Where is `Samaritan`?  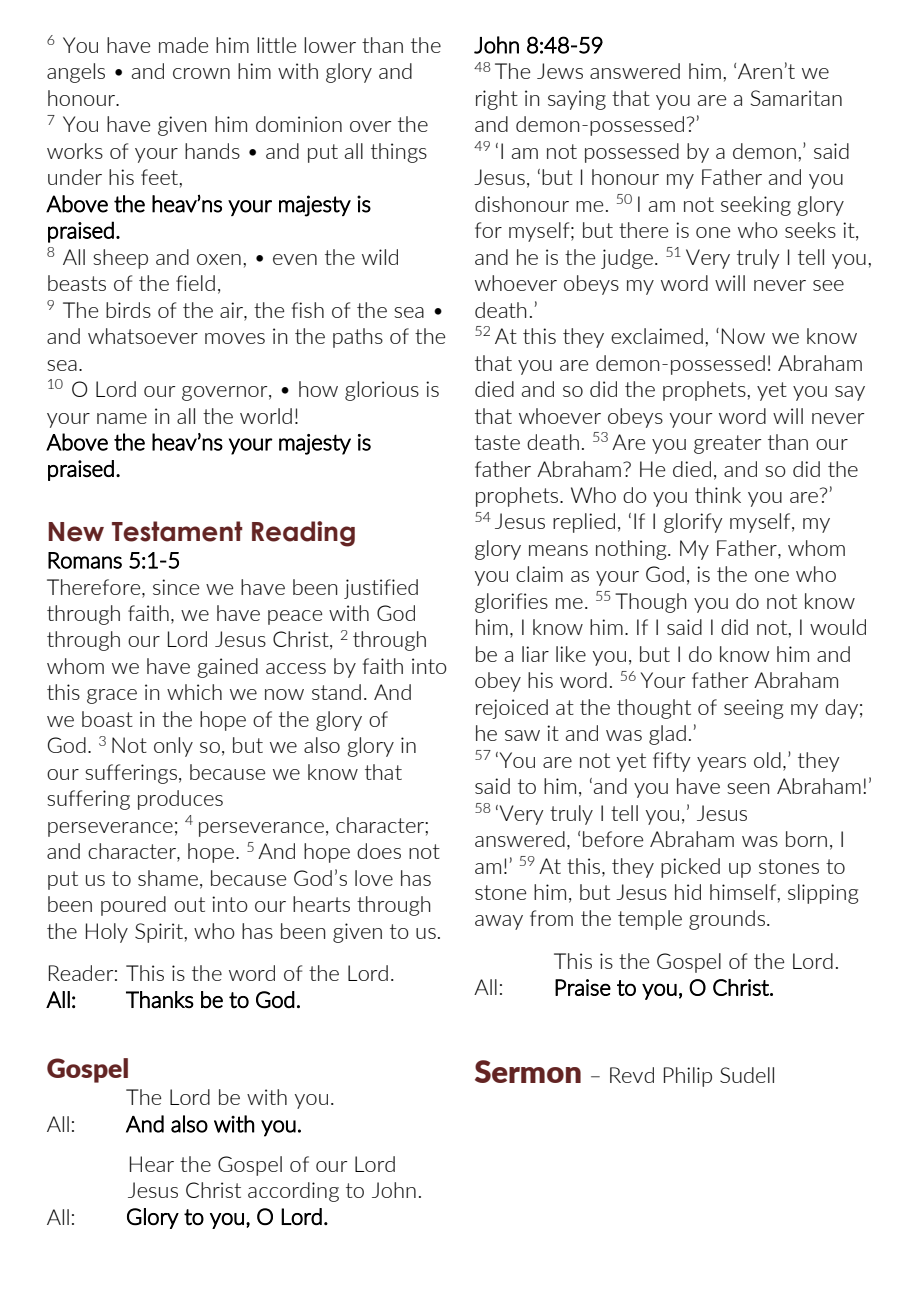
Samaritan is located at coordinates (796, 98).
